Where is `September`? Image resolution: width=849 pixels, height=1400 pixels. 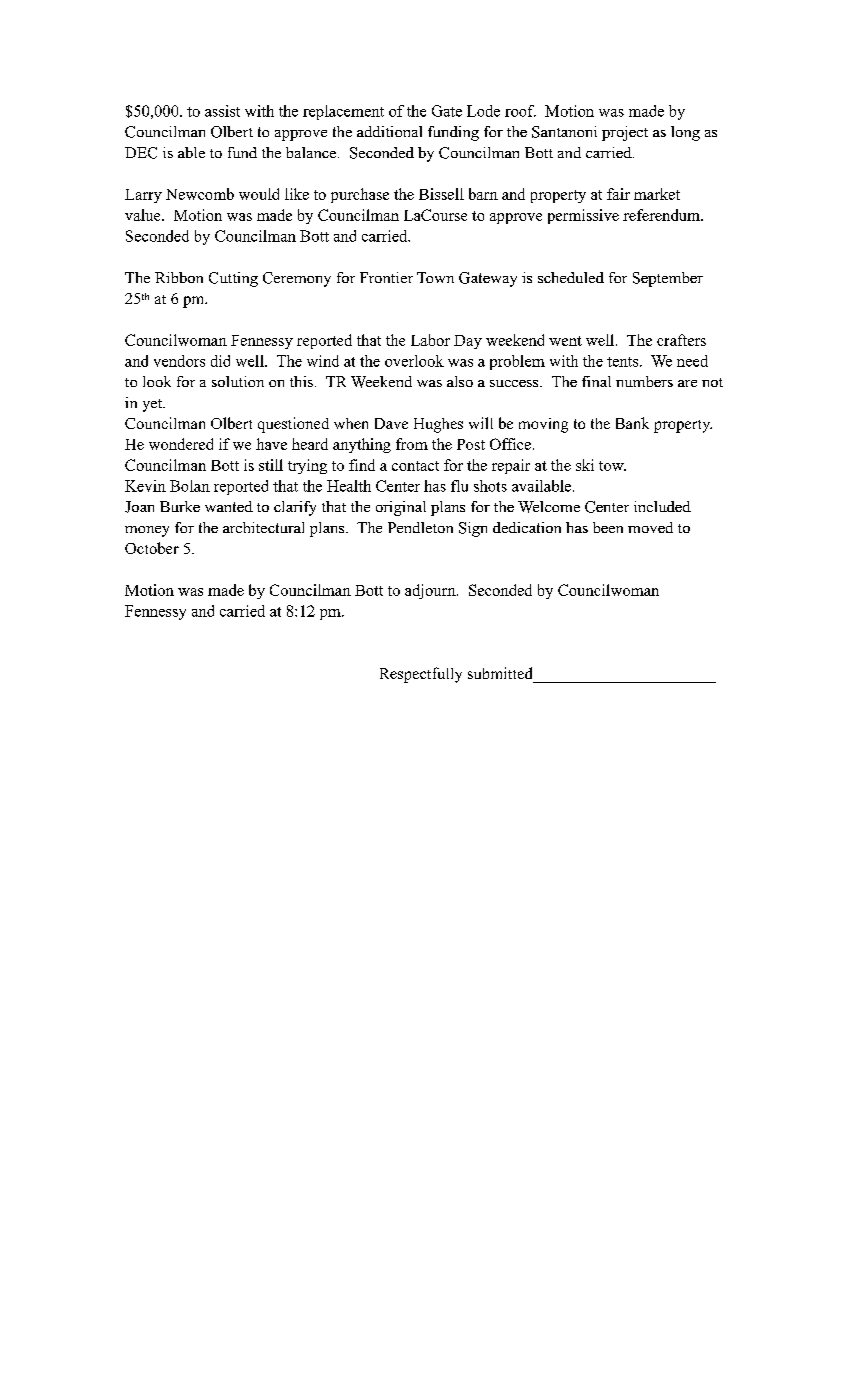
September is located at coordinates (668, 279).
